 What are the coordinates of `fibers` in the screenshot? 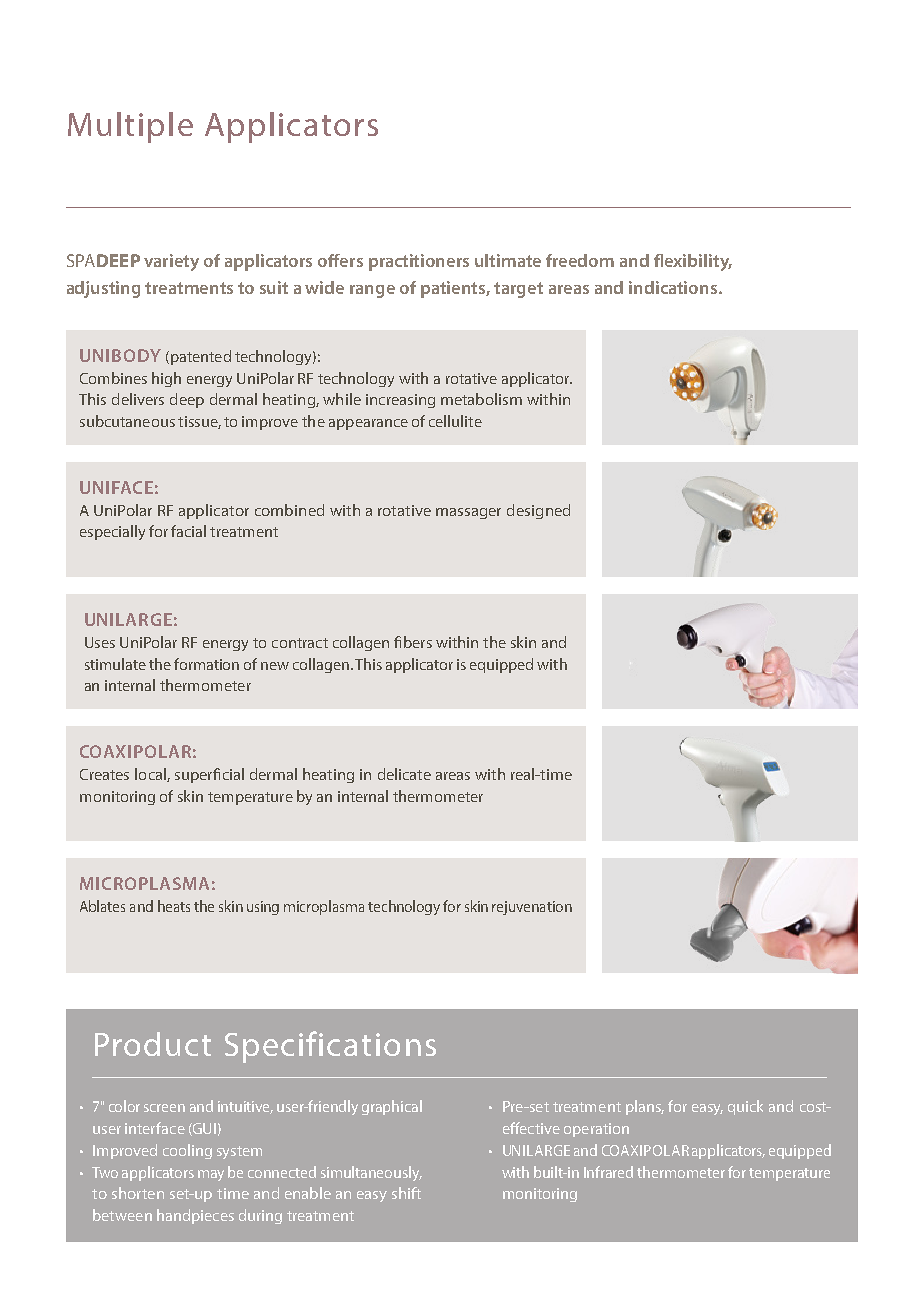 It's located at (413, 642).
